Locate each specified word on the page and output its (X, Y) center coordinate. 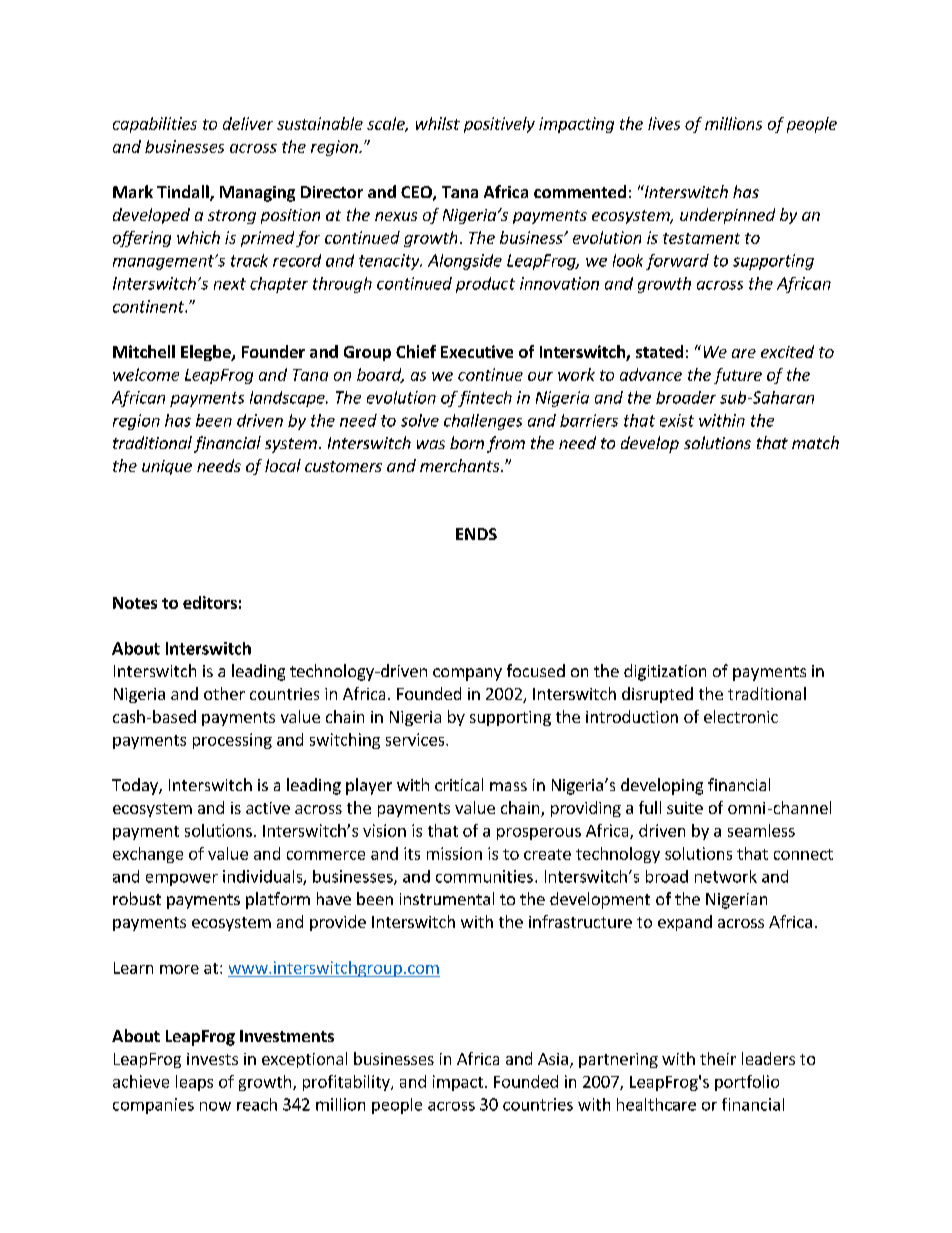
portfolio (747, 1083)
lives (664, 123)
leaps (194, 1083)
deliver (248, 123)
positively (499, 125)
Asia (553, 1059)
